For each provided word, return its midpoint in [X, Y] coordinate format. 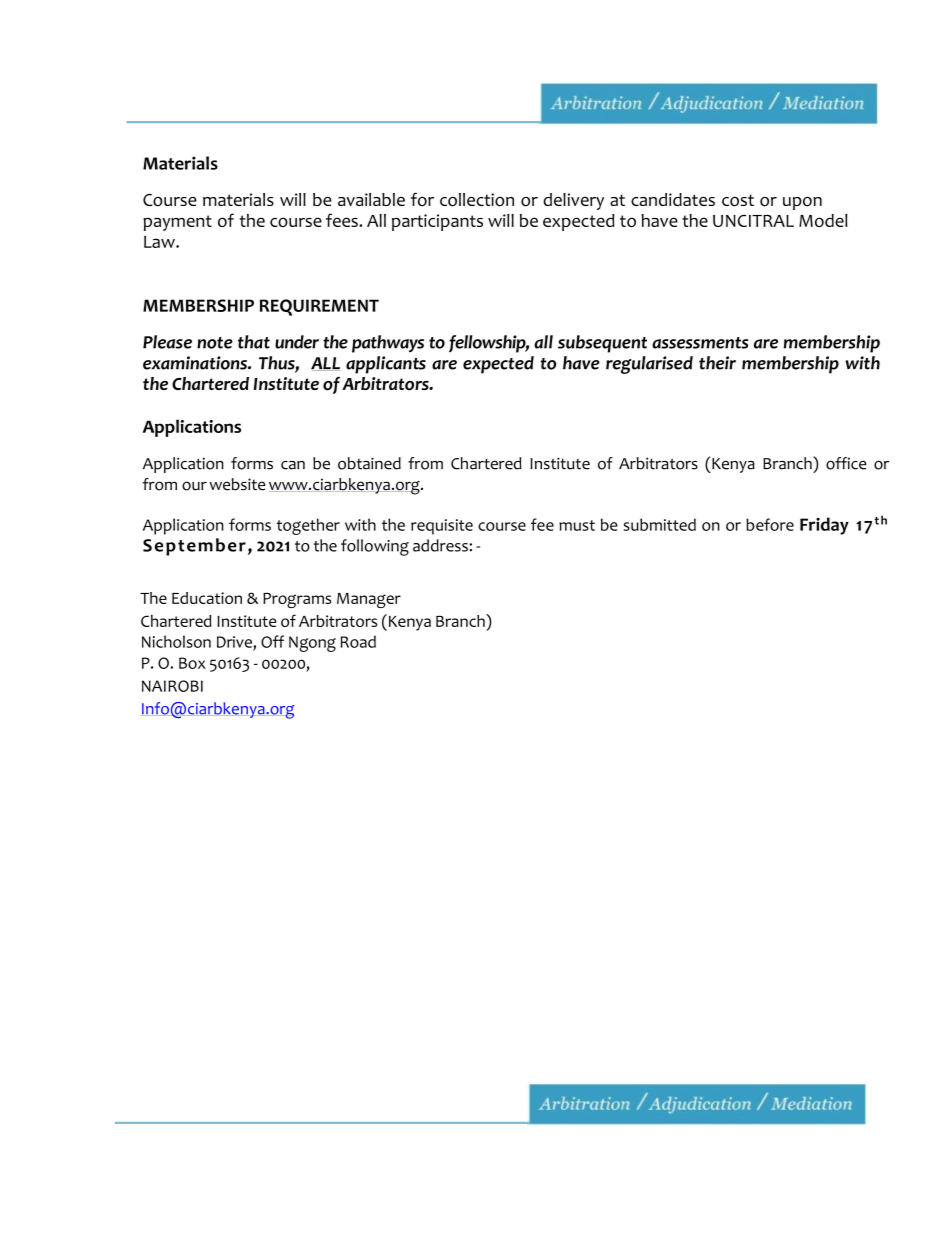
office [846, 463]
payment [177, 223]
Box [192, 663]
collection [477, 200]
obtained [369, 463]
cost [738, 200]
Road [358, 641]
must [577, 525]
